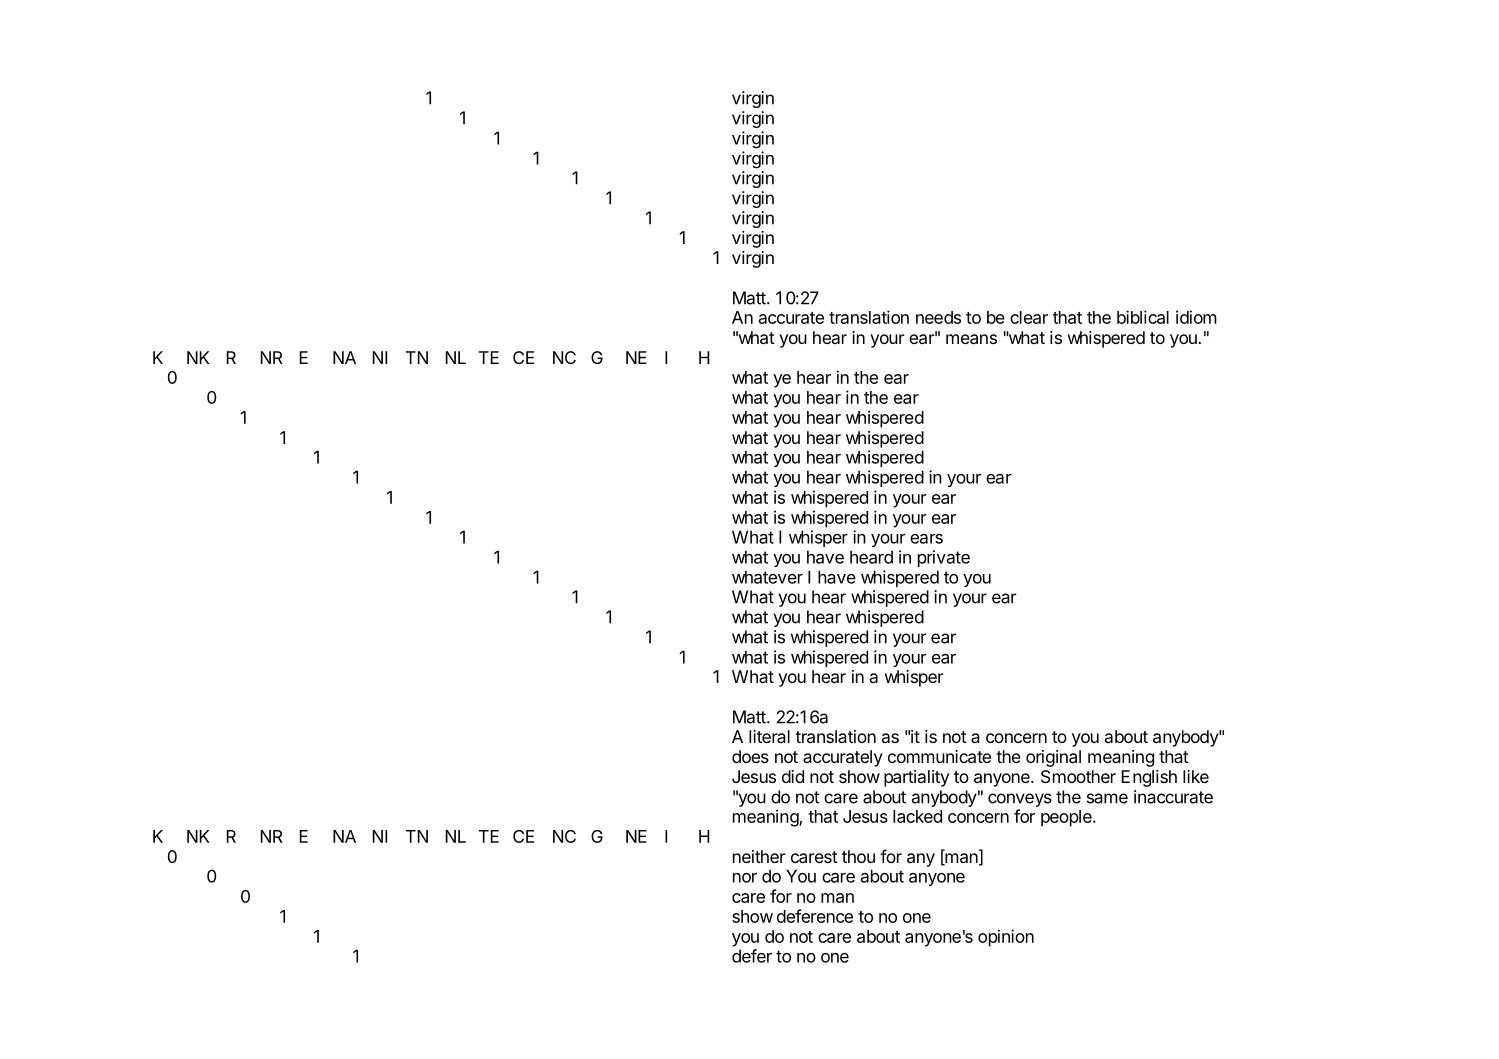 The image size is (1499, 1059). I want to click on original, so click(1053, 758).
